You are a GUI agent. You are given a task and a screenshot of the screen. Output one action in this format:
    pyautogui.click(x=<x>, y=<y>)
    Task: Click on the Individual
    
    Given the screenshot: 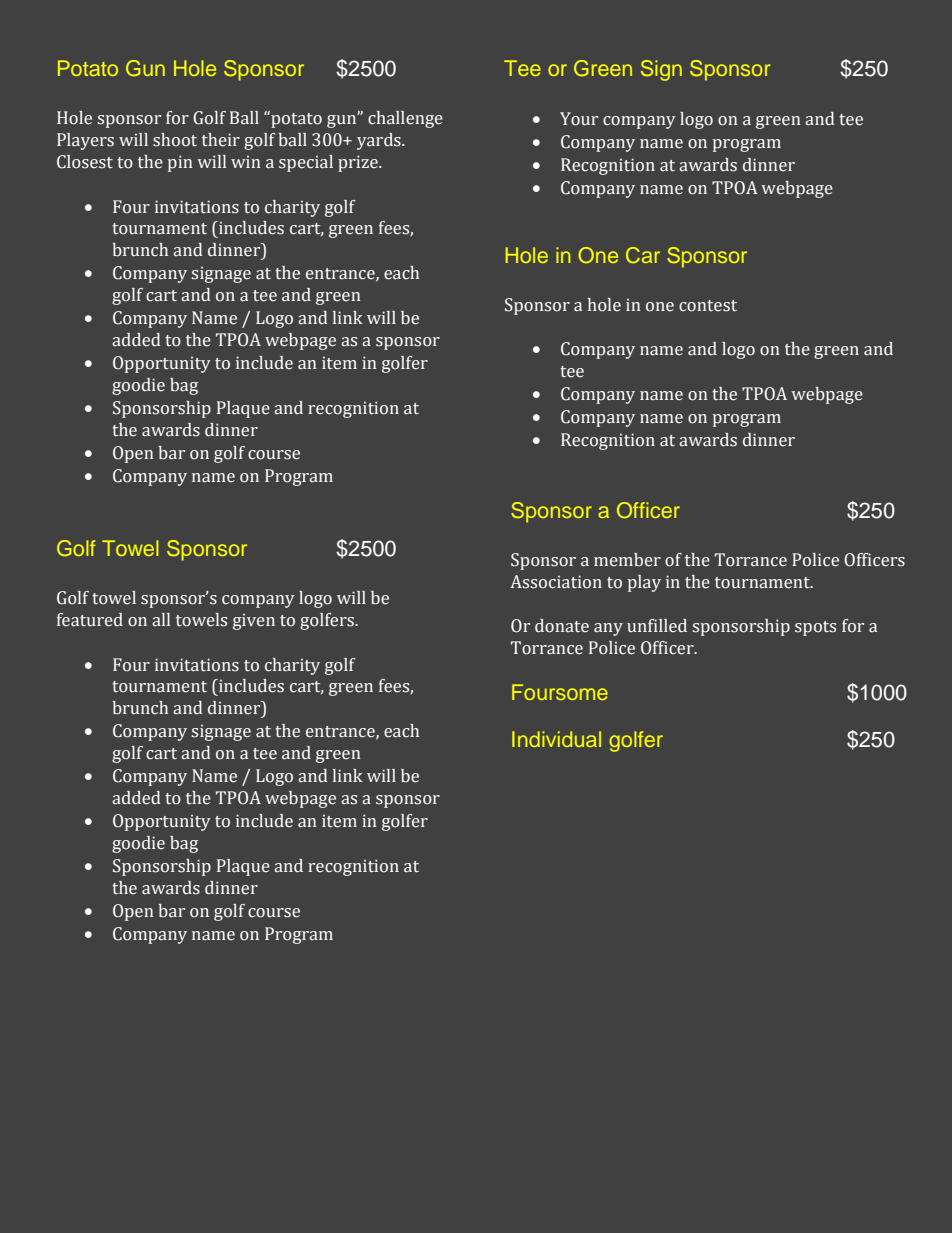 What is the action you would take?
    pyautogui.click(x=556, y=739)
